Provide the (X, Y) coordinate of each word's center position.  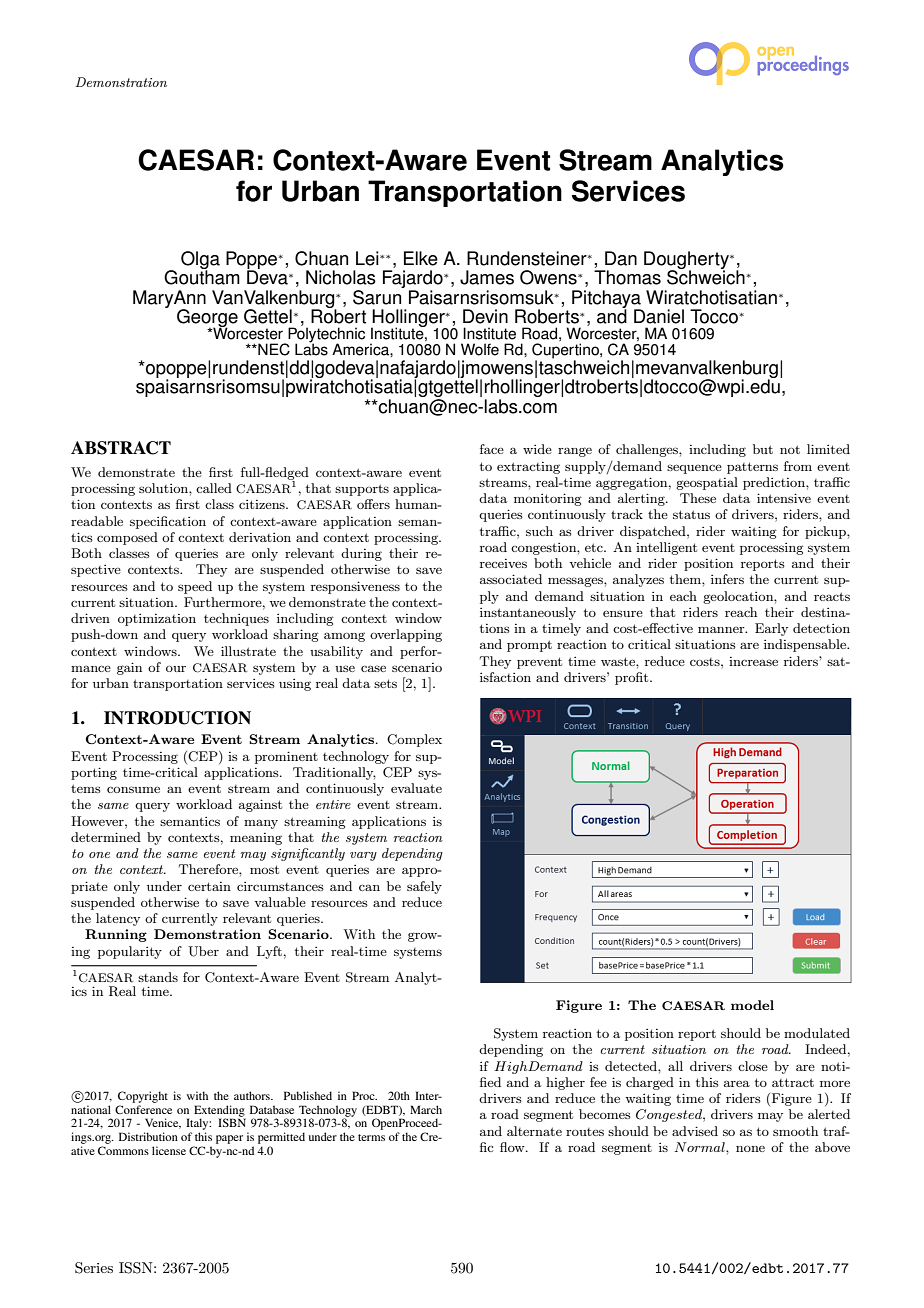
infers (727, 579)
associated (511, 579)
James (487, 277)
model (752, 1005)
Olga (200, 261)
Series (94, 1268)
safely (424, 887)
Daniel (659, 316)
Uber (203, 951)
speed (195, 587)
